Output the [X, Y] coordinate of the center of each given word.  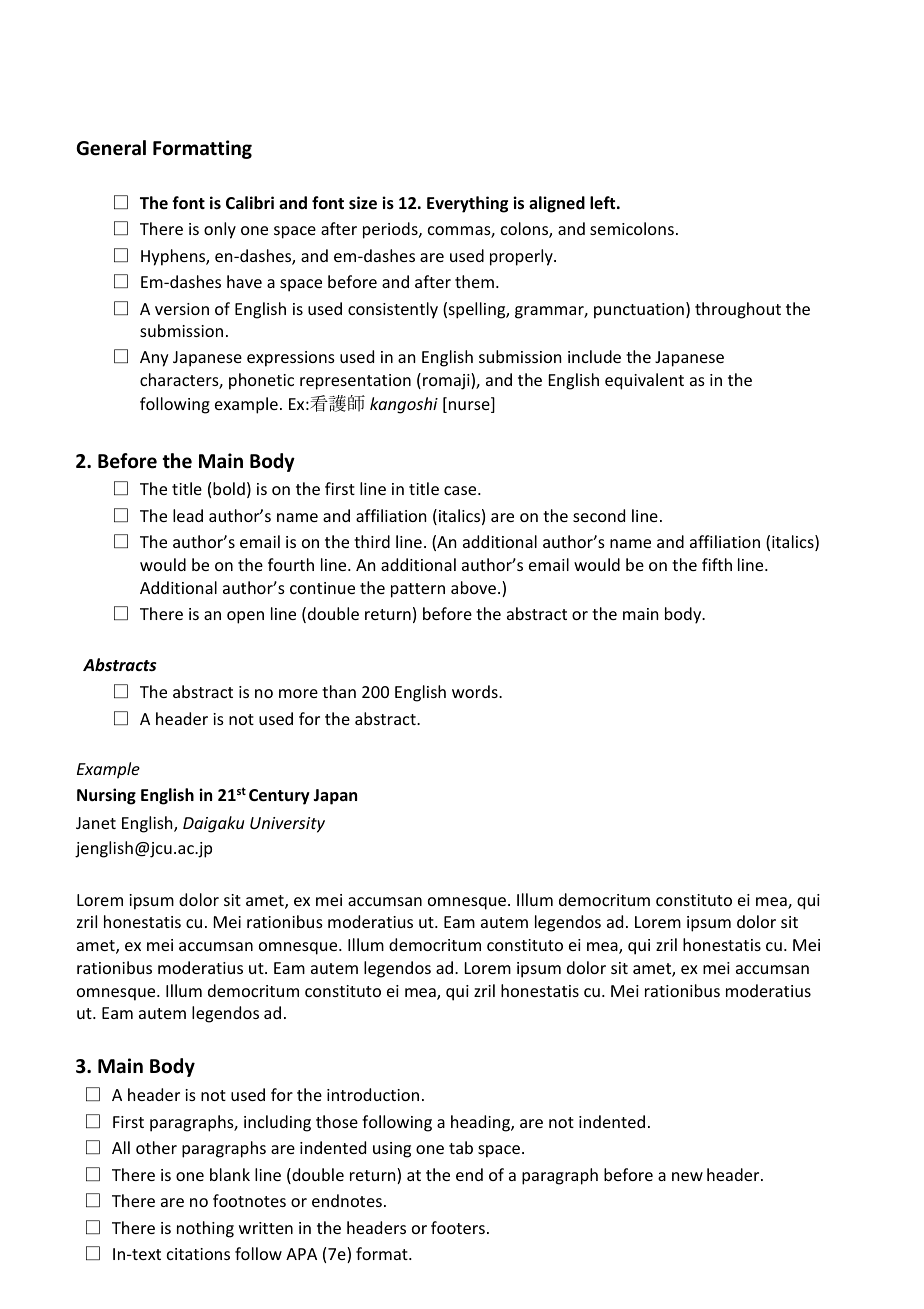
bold [229, 488]
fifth [717, 564]
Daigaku [213, 824]
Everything [467, 204]
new [687, 1176]
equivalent [644, 381]
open [245, 617]
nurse [469, 407]
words [476, 691]
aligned [557, 204]
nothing [205, 1229]
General [111, 148]
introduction [373, 1094]
